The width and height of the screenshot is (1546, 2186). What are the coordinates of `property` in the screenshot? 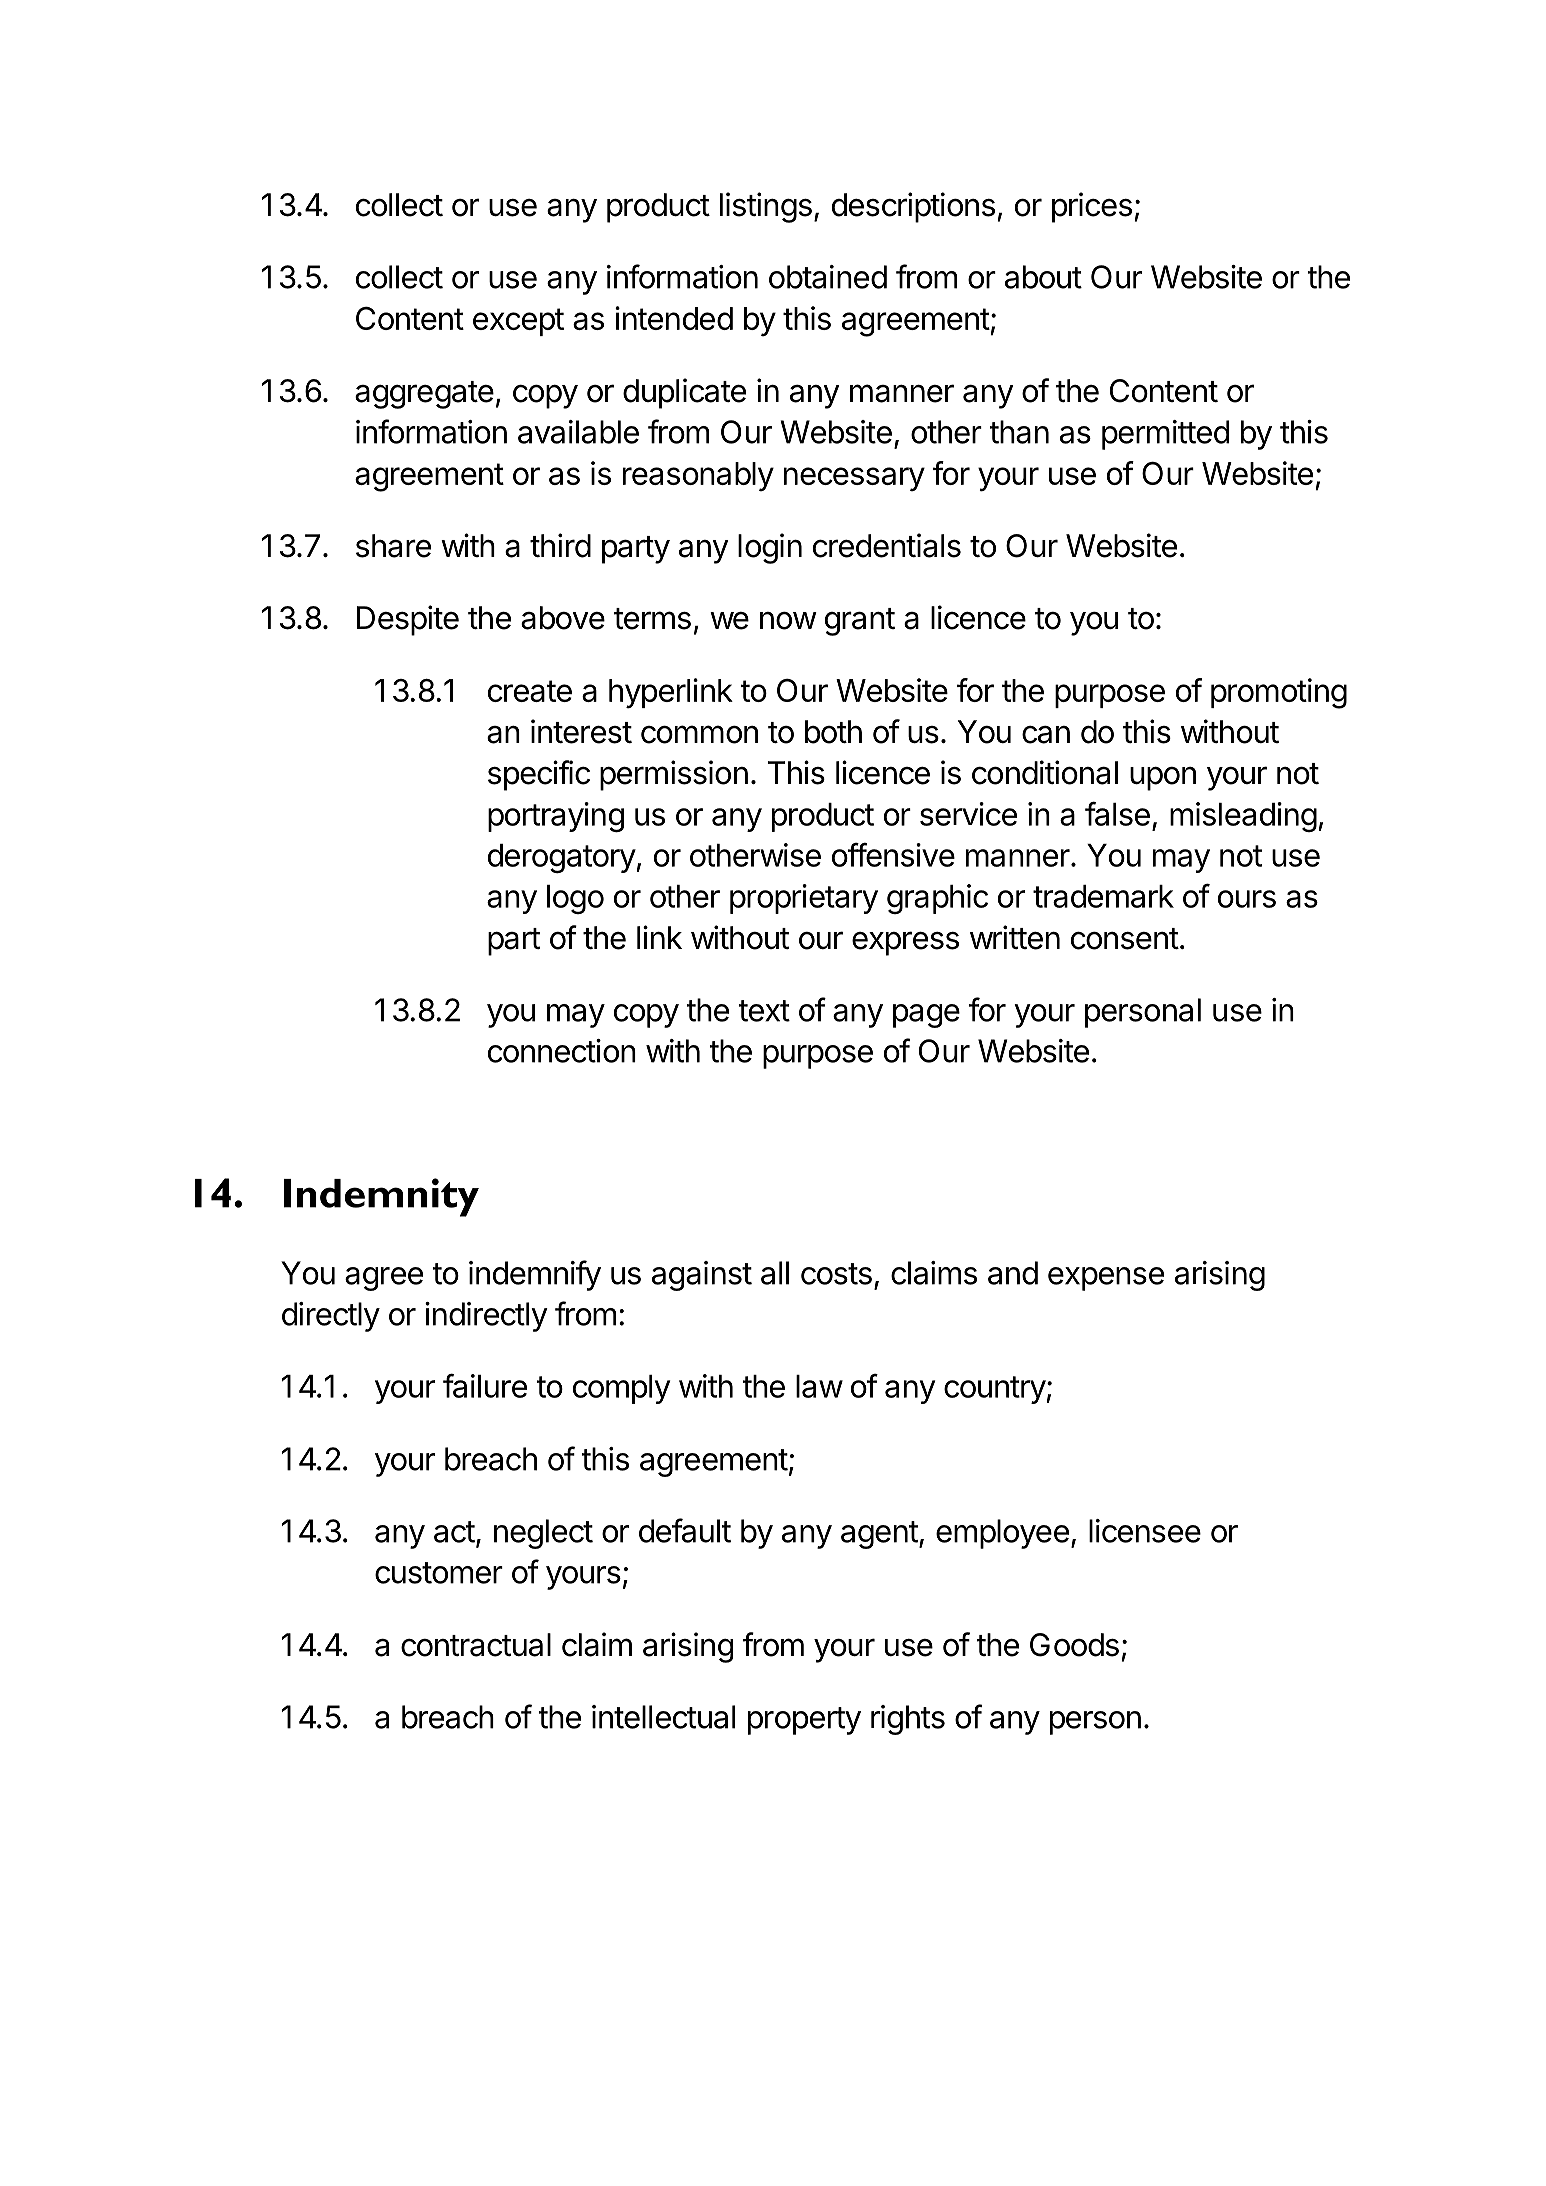 It's located at (804, 1721).
